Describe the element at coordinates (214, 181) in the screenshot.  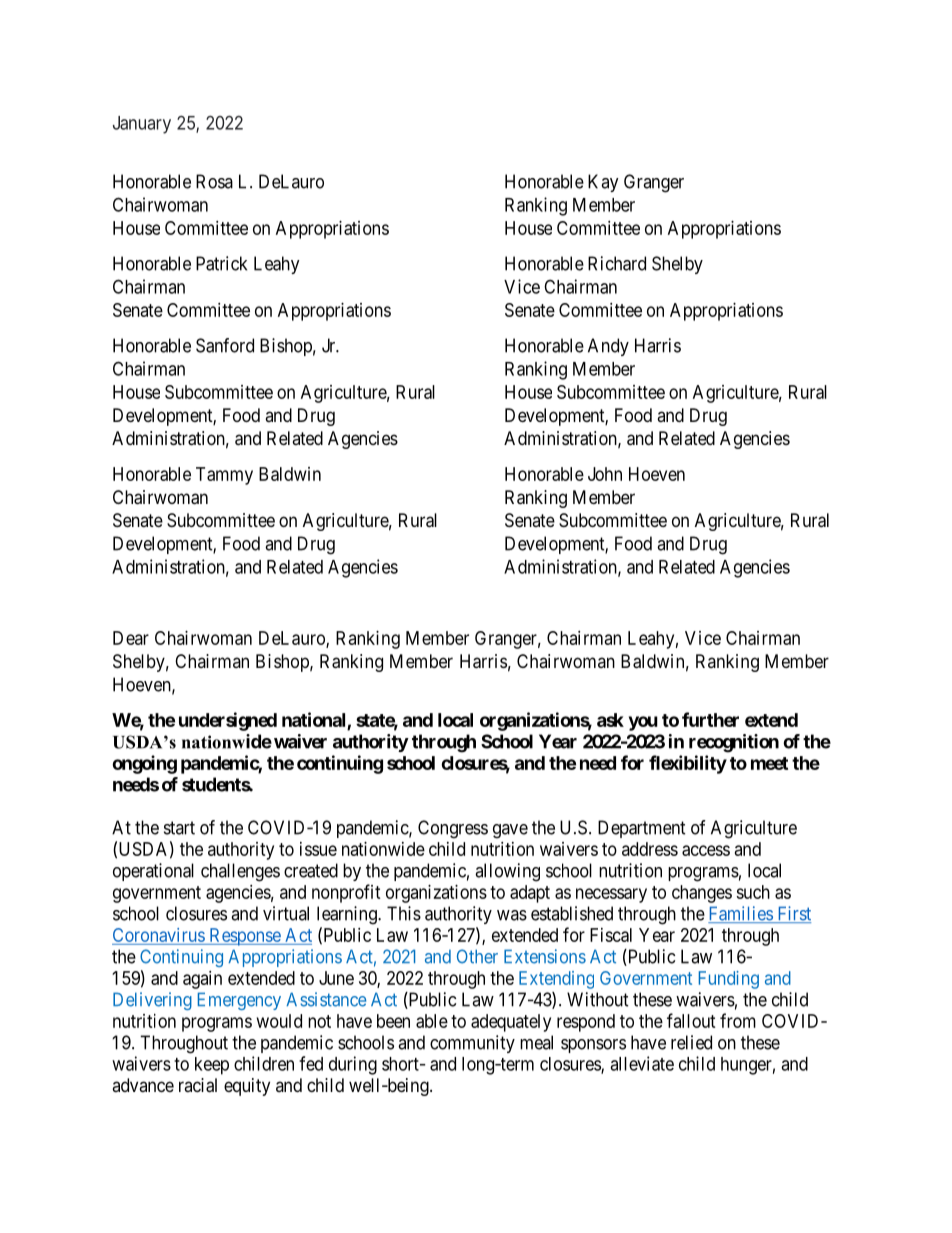
I see `Rosa` at that location.
